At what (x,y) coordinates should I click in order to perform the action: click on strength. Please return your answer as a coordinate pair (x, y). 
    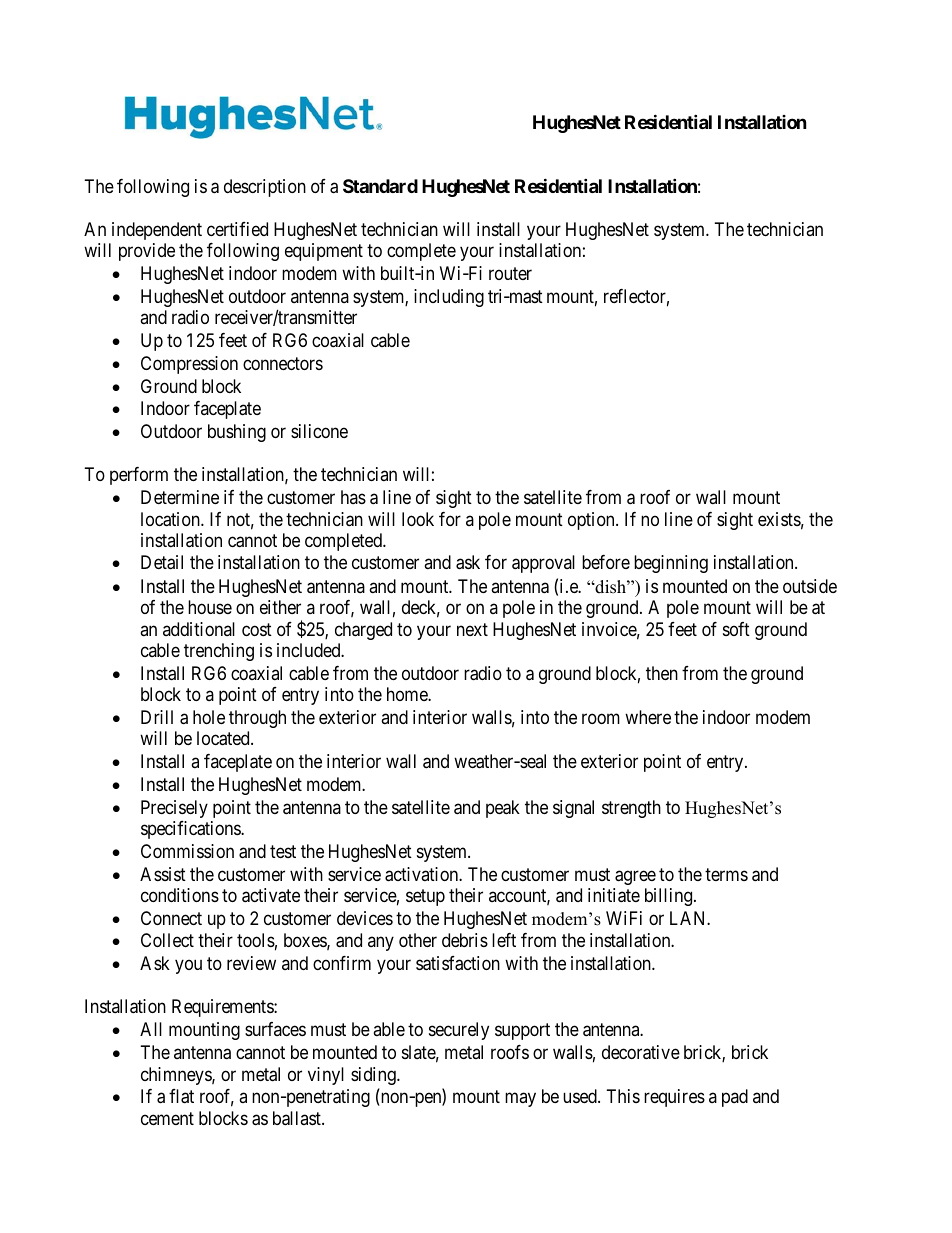
    Looking at the image, I should click on (631, 809).
